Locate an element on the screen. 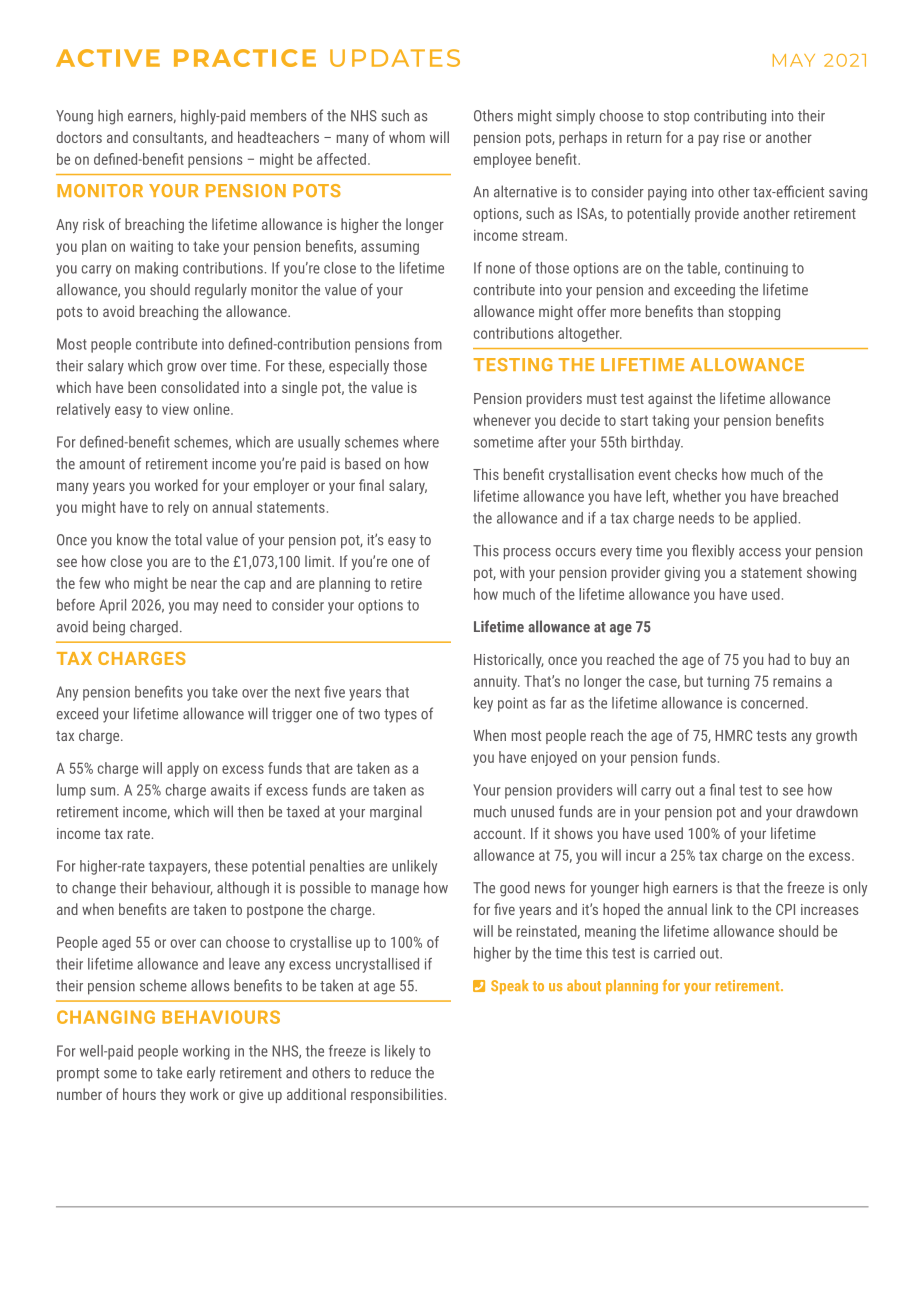 This screenshot has width=924, height=1308. early is located at coordinates (201, 1074).
